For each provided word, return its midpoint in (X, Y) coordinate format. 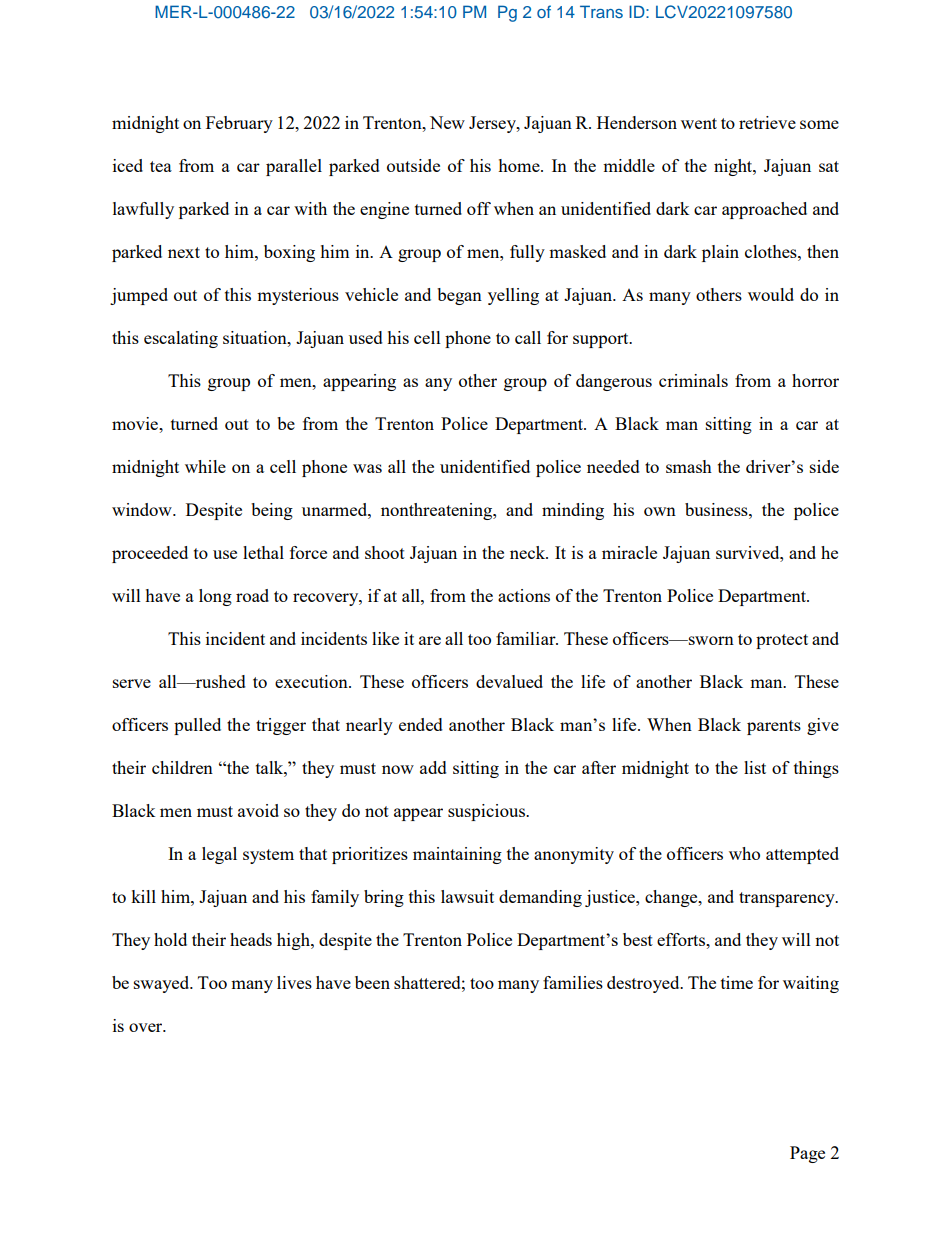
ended (421, 724)
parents (774, 727)
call (528, 337)
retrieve (767, 122)
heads (251, 939)
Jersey (493, 124)
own (660, 511)
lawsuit (467, 896)
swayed (163, 984)
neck (529, 552)
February (239, 124)
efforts (682, 939)
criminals (693, 380)
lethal (263, 552)
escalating (181, 339)
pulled (197, 726)
